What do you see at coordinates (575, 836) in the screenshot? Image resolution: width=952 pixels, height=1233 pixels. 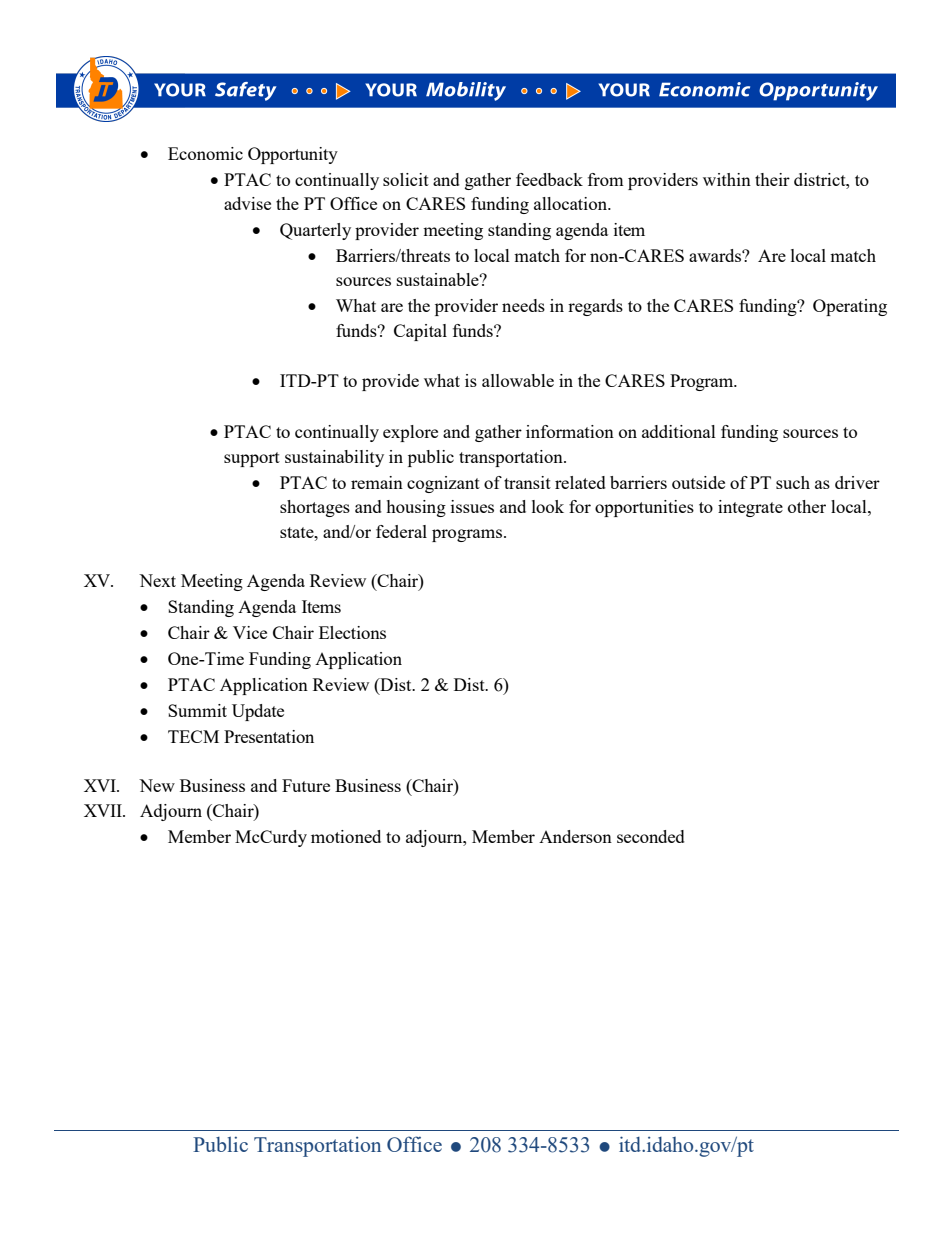 I see `Anderson` at bounding box center [575, 836].
